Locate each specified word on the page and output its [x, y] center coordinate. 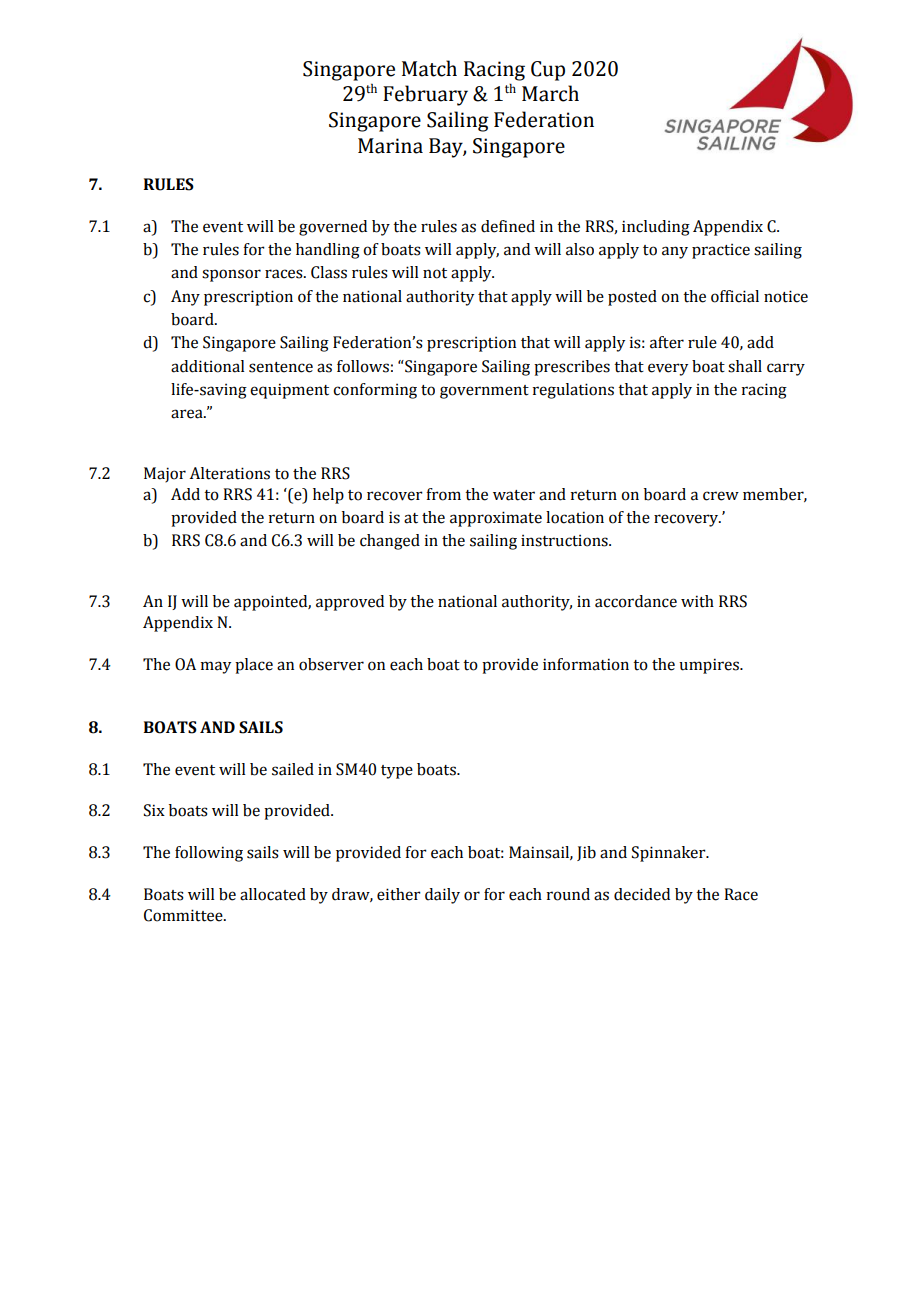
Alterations [230, 473]
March [550, 93]
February [425, 95]
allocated [273, 894]
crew [721, 496]
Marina [390, 146]
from [443, 494]
